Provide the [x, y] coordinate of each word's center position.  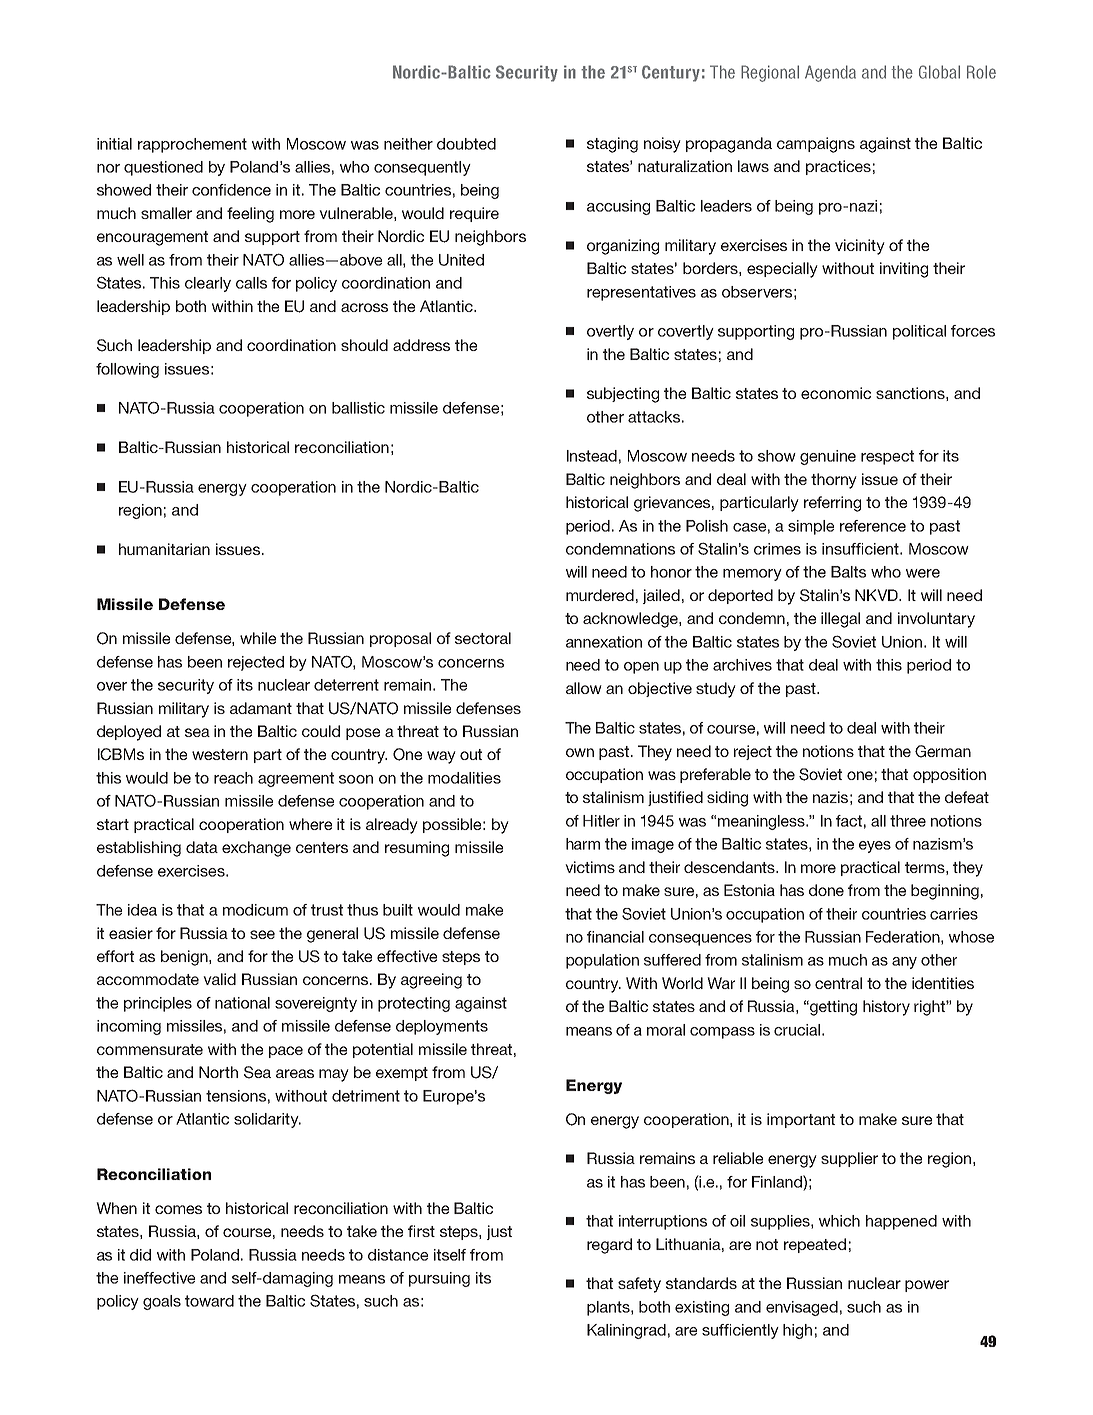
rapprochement [192, 145]
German [943, 751]
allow [584, 688]
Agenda [830, 73]
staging [612, 145]
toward [209, 1301]
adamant [261, 708]
